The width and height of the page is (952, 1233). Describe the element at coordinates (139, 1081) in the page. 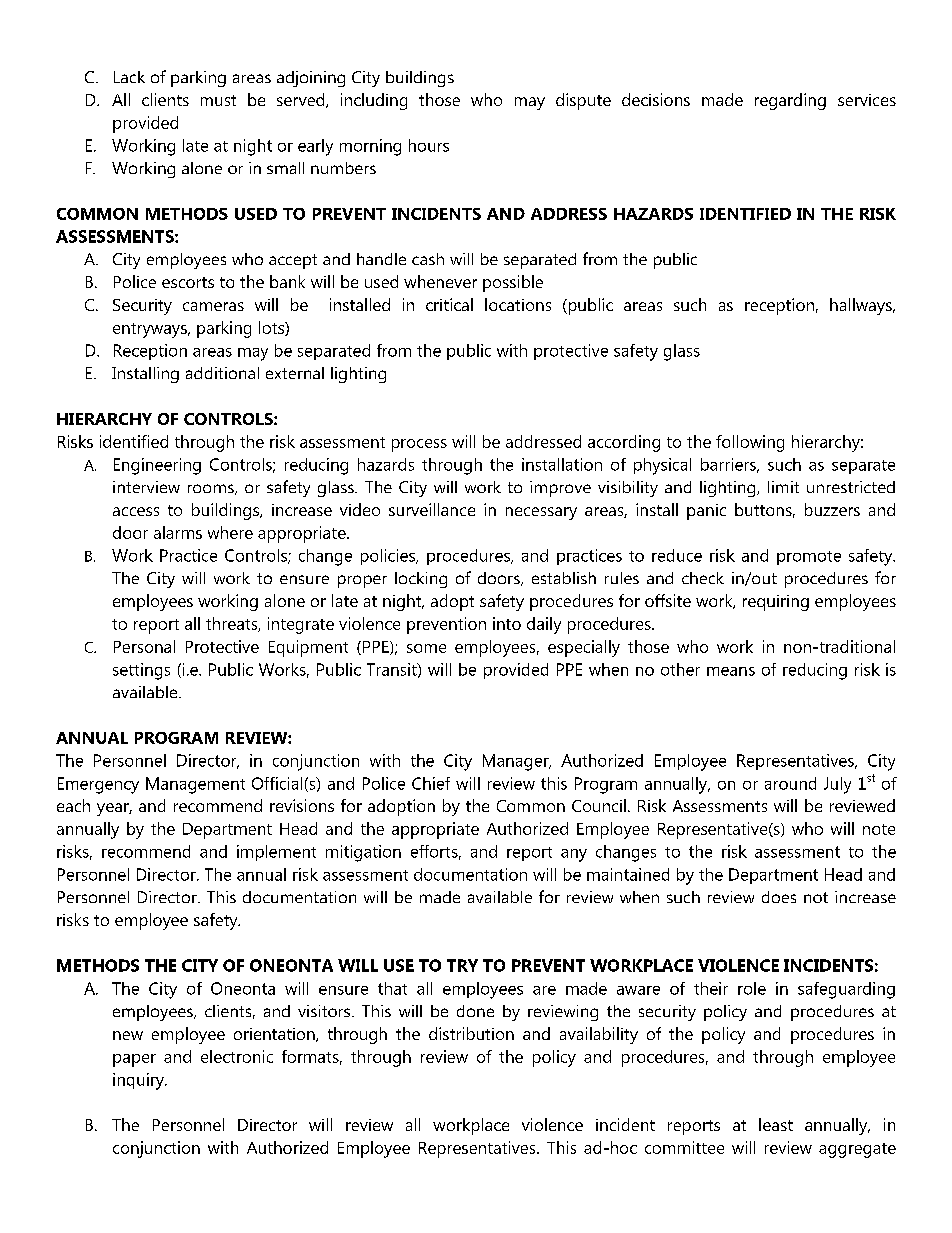

I see `inquiry` at that location.
